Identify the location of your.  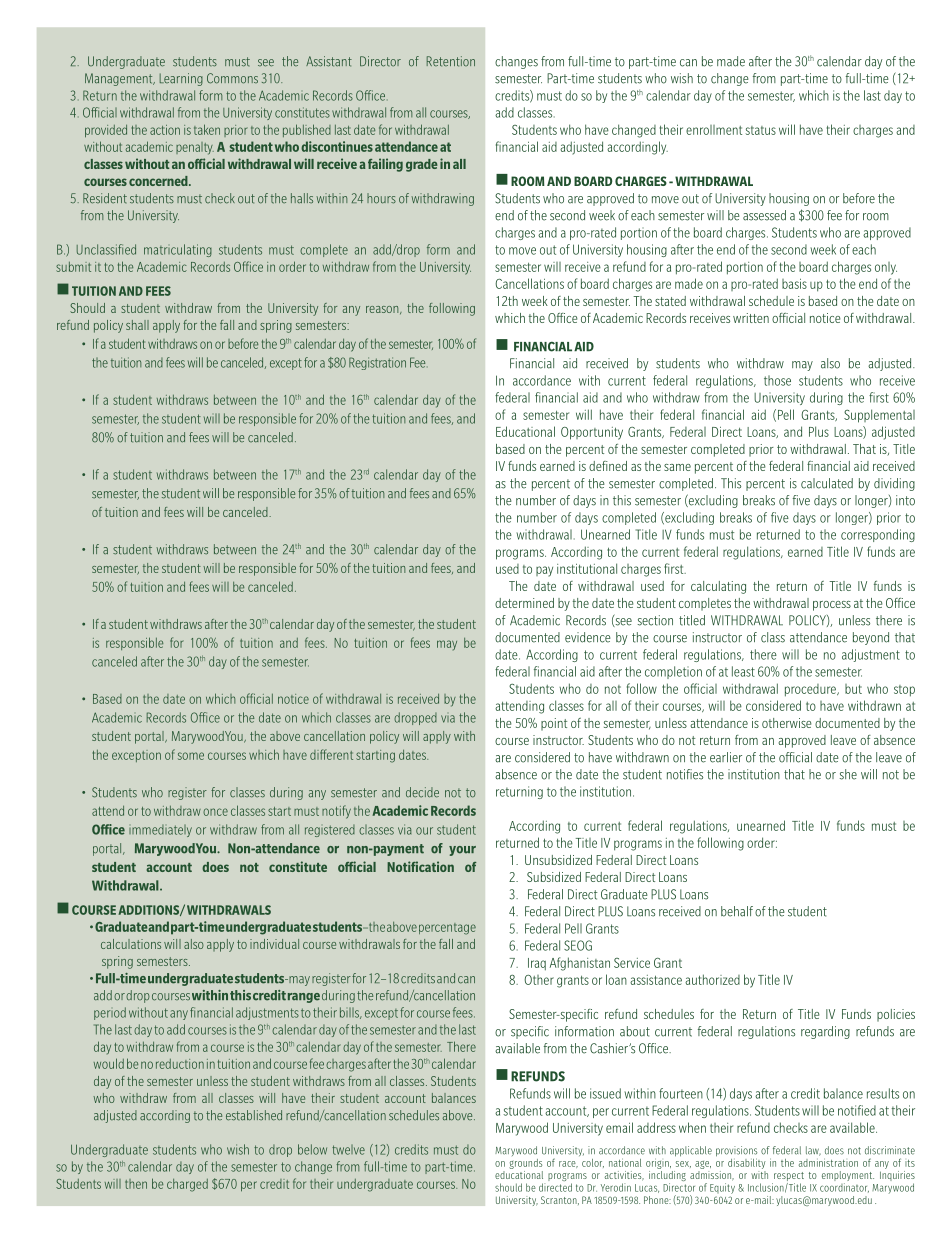
(462, 851).
